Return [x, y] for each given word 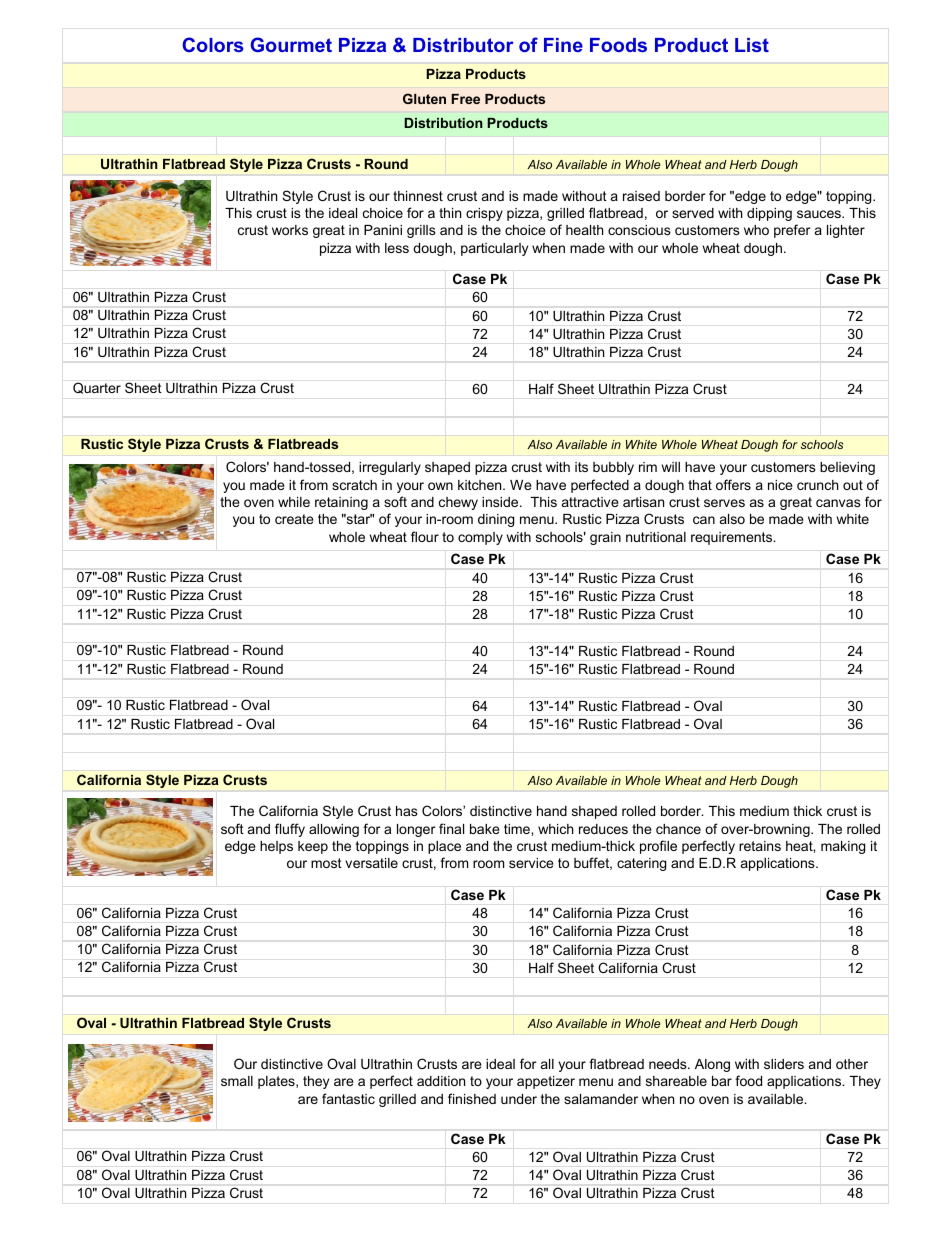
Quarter [97, 388]
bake [485, 829]
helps [276, 847]
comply [480, 538]
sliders [784, 1064]
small [237, 1081]
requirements [733, 538]
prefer [792, 231]
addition [441, 1081]
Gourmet [291, 44]
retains [760, 846]
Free [466, 99]
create [294, 519]
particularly [494, 249]
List [752, 45]
